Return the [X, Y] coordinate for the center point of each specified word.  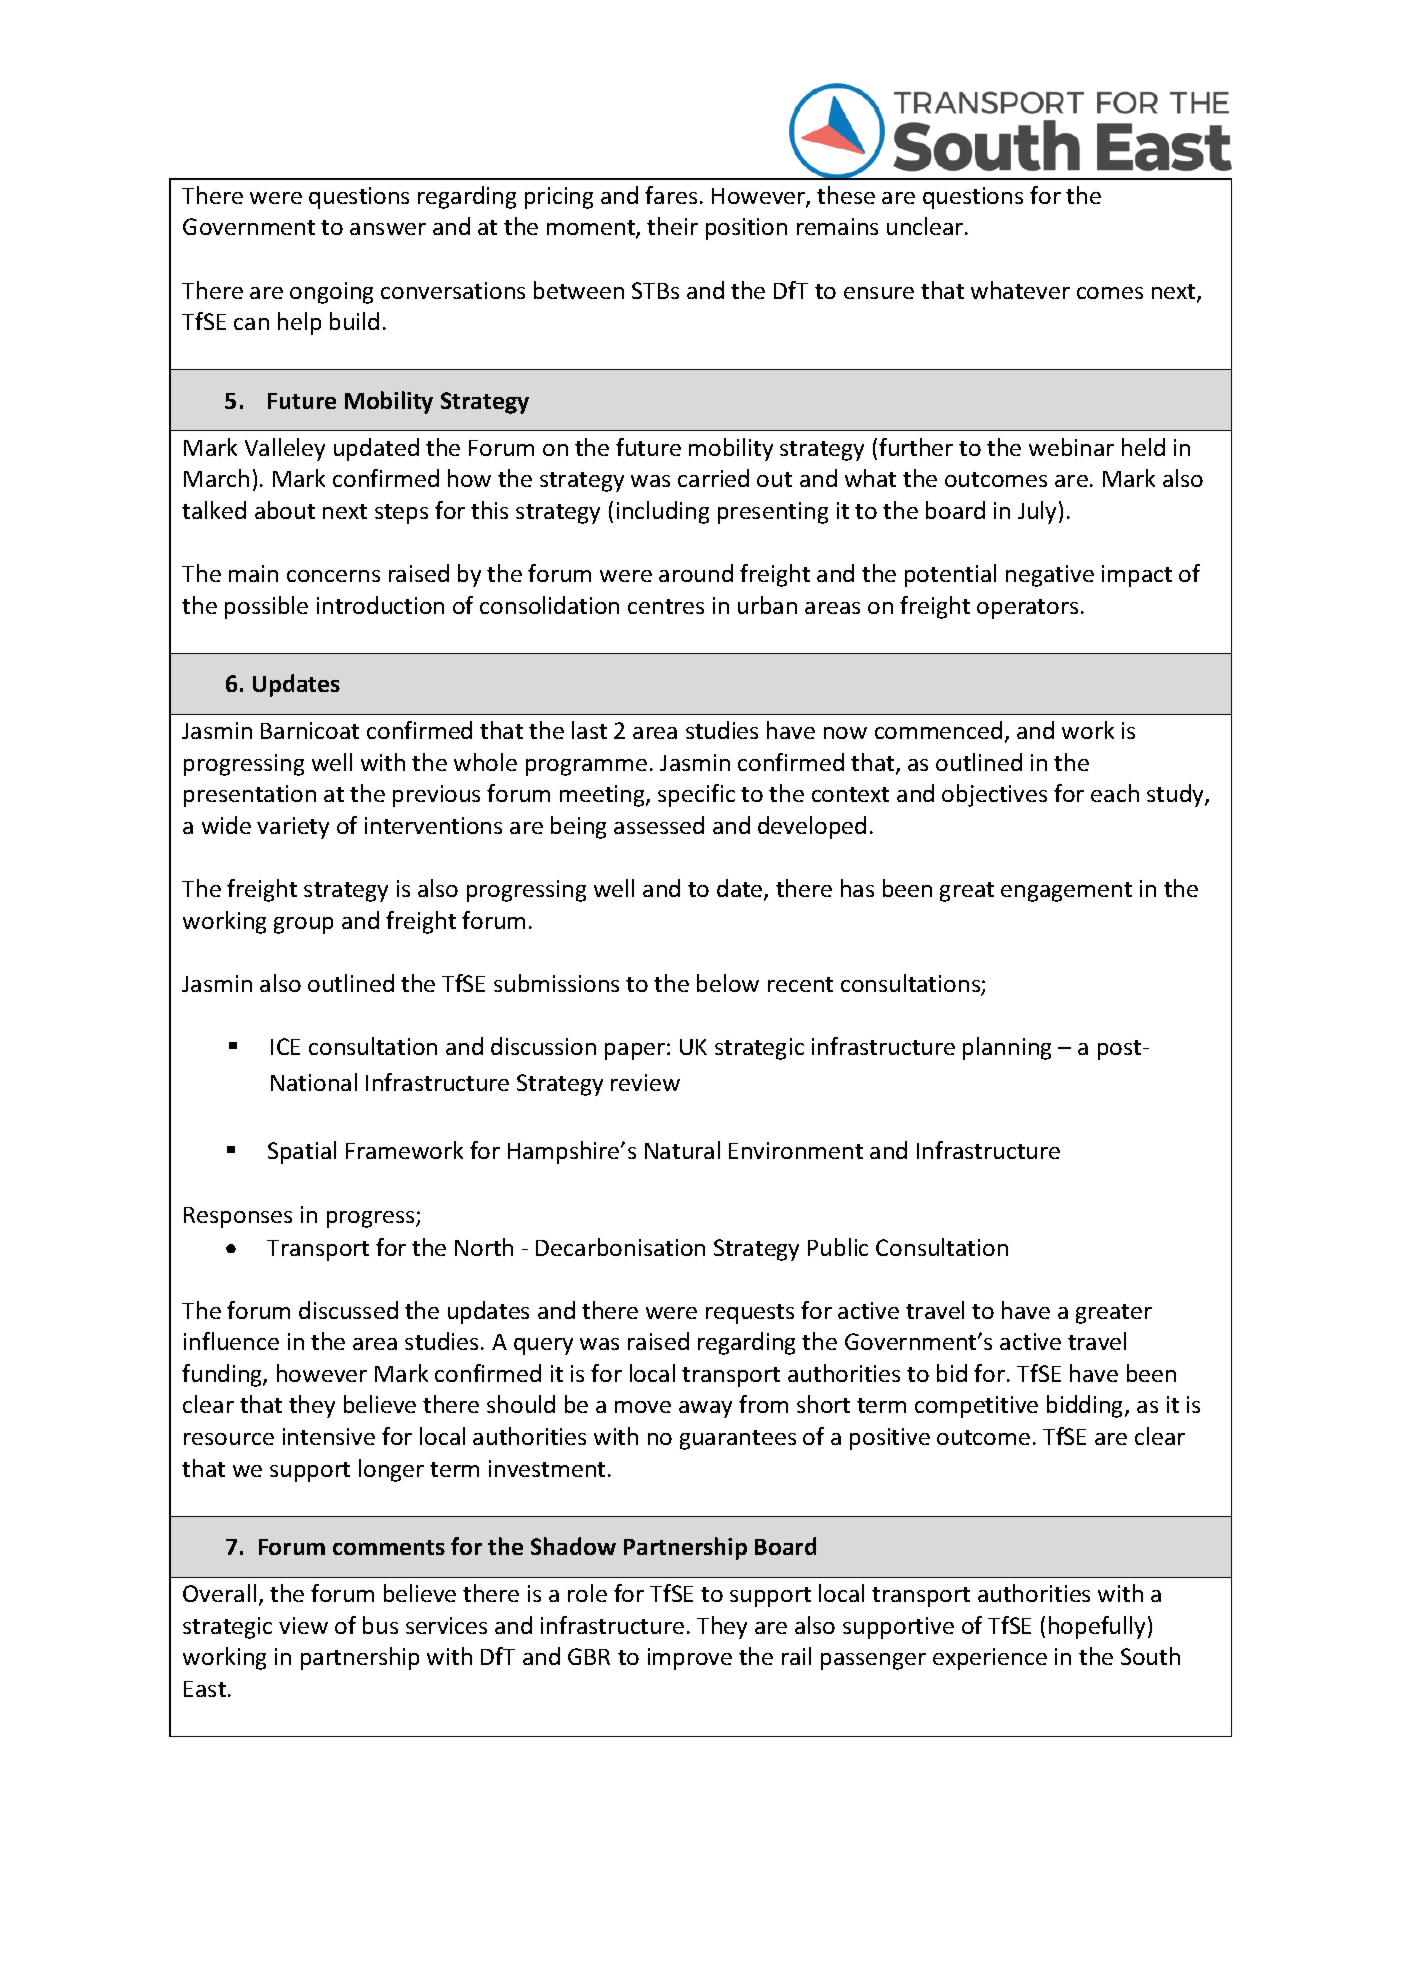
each [1115, 793]
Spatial [302, 1152]
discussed [348, 1310]
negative [1050, 576]
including [663, 512]
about [285, 510]
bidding [1086, 1406]
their [672, 226]
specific [696, 795]
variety [293, 828]
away [705, 1409]
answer [388, 229]
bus [380, 1625]
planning [1007, 1048]
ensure [879, 293]
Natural [682, 1150]
